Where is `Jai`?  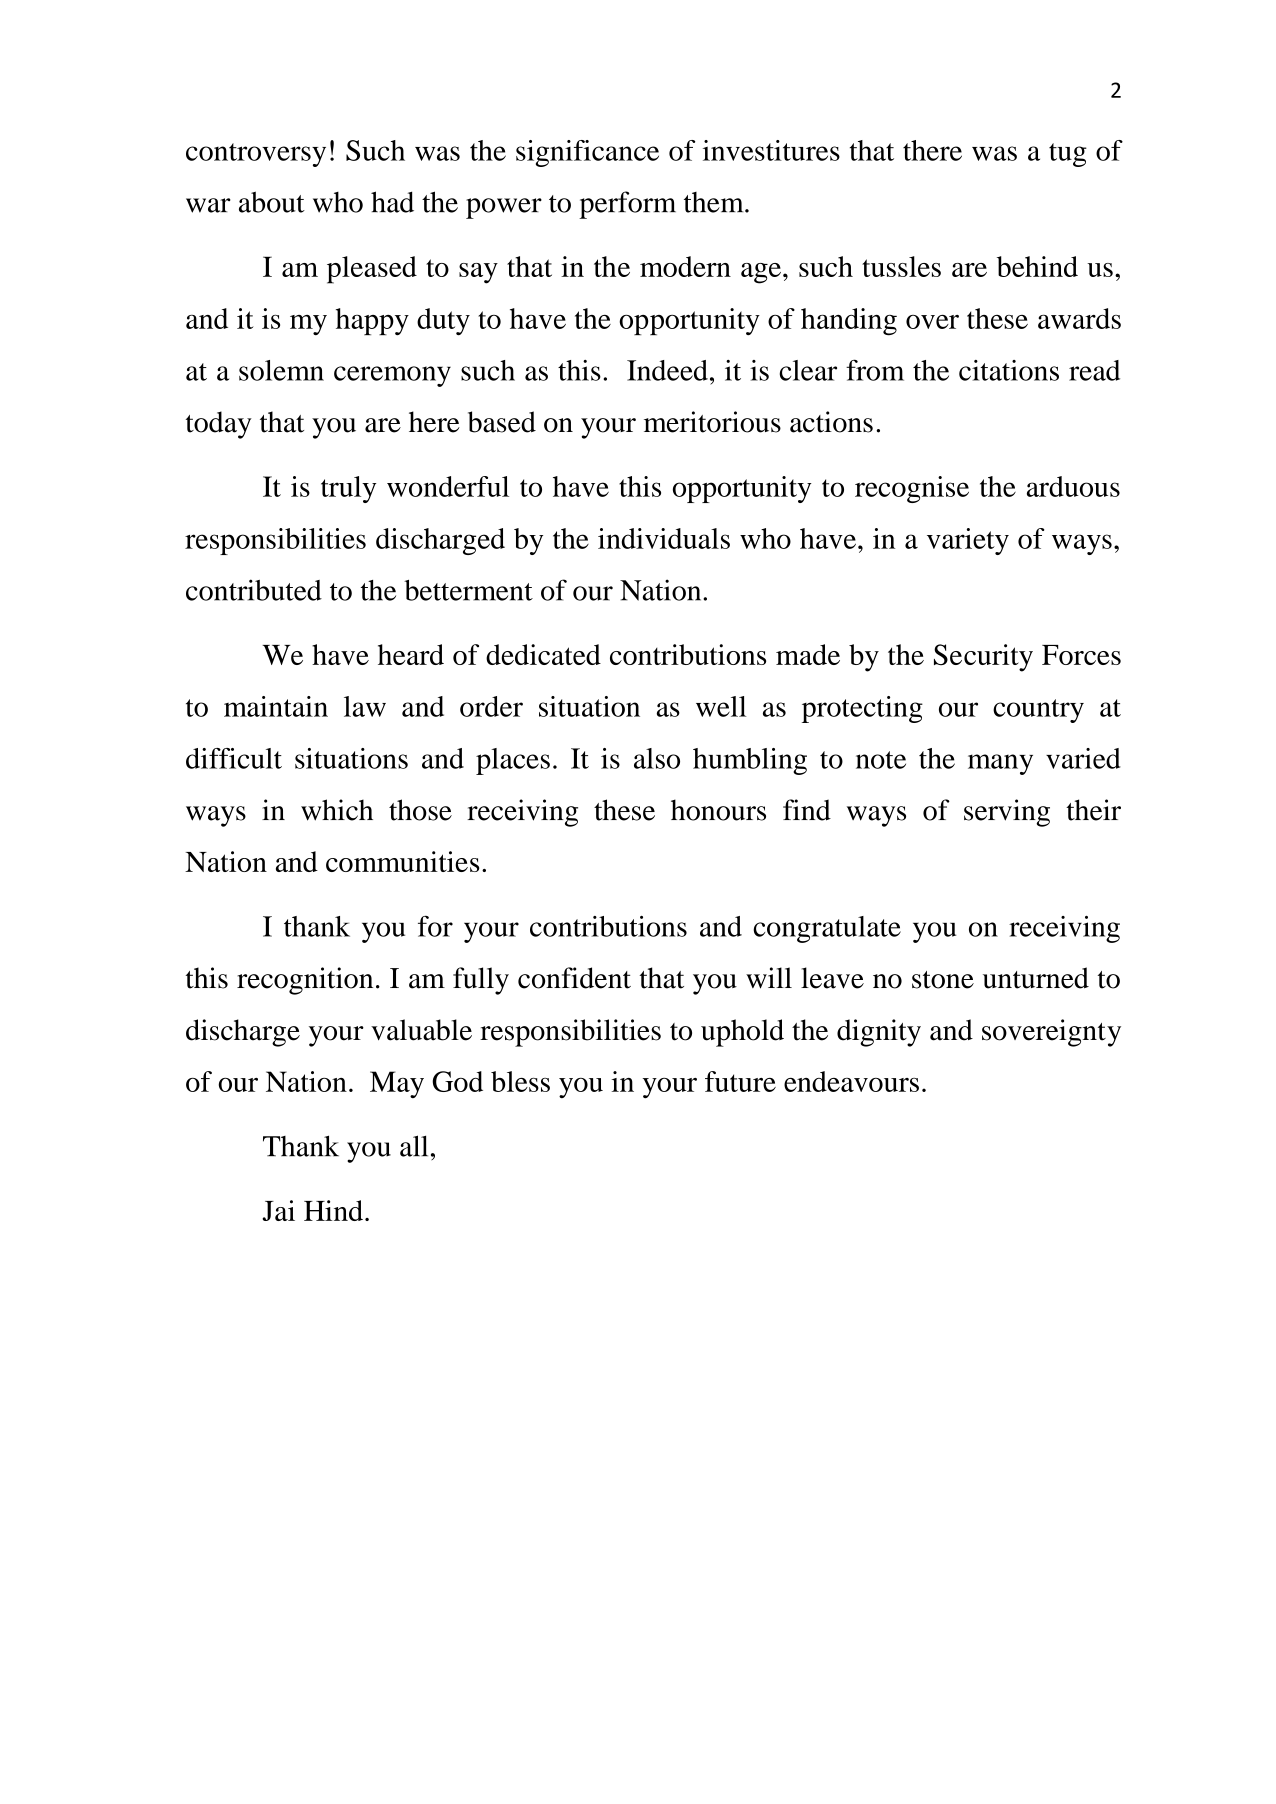 Jai is located at coordinates (278, 1210).
